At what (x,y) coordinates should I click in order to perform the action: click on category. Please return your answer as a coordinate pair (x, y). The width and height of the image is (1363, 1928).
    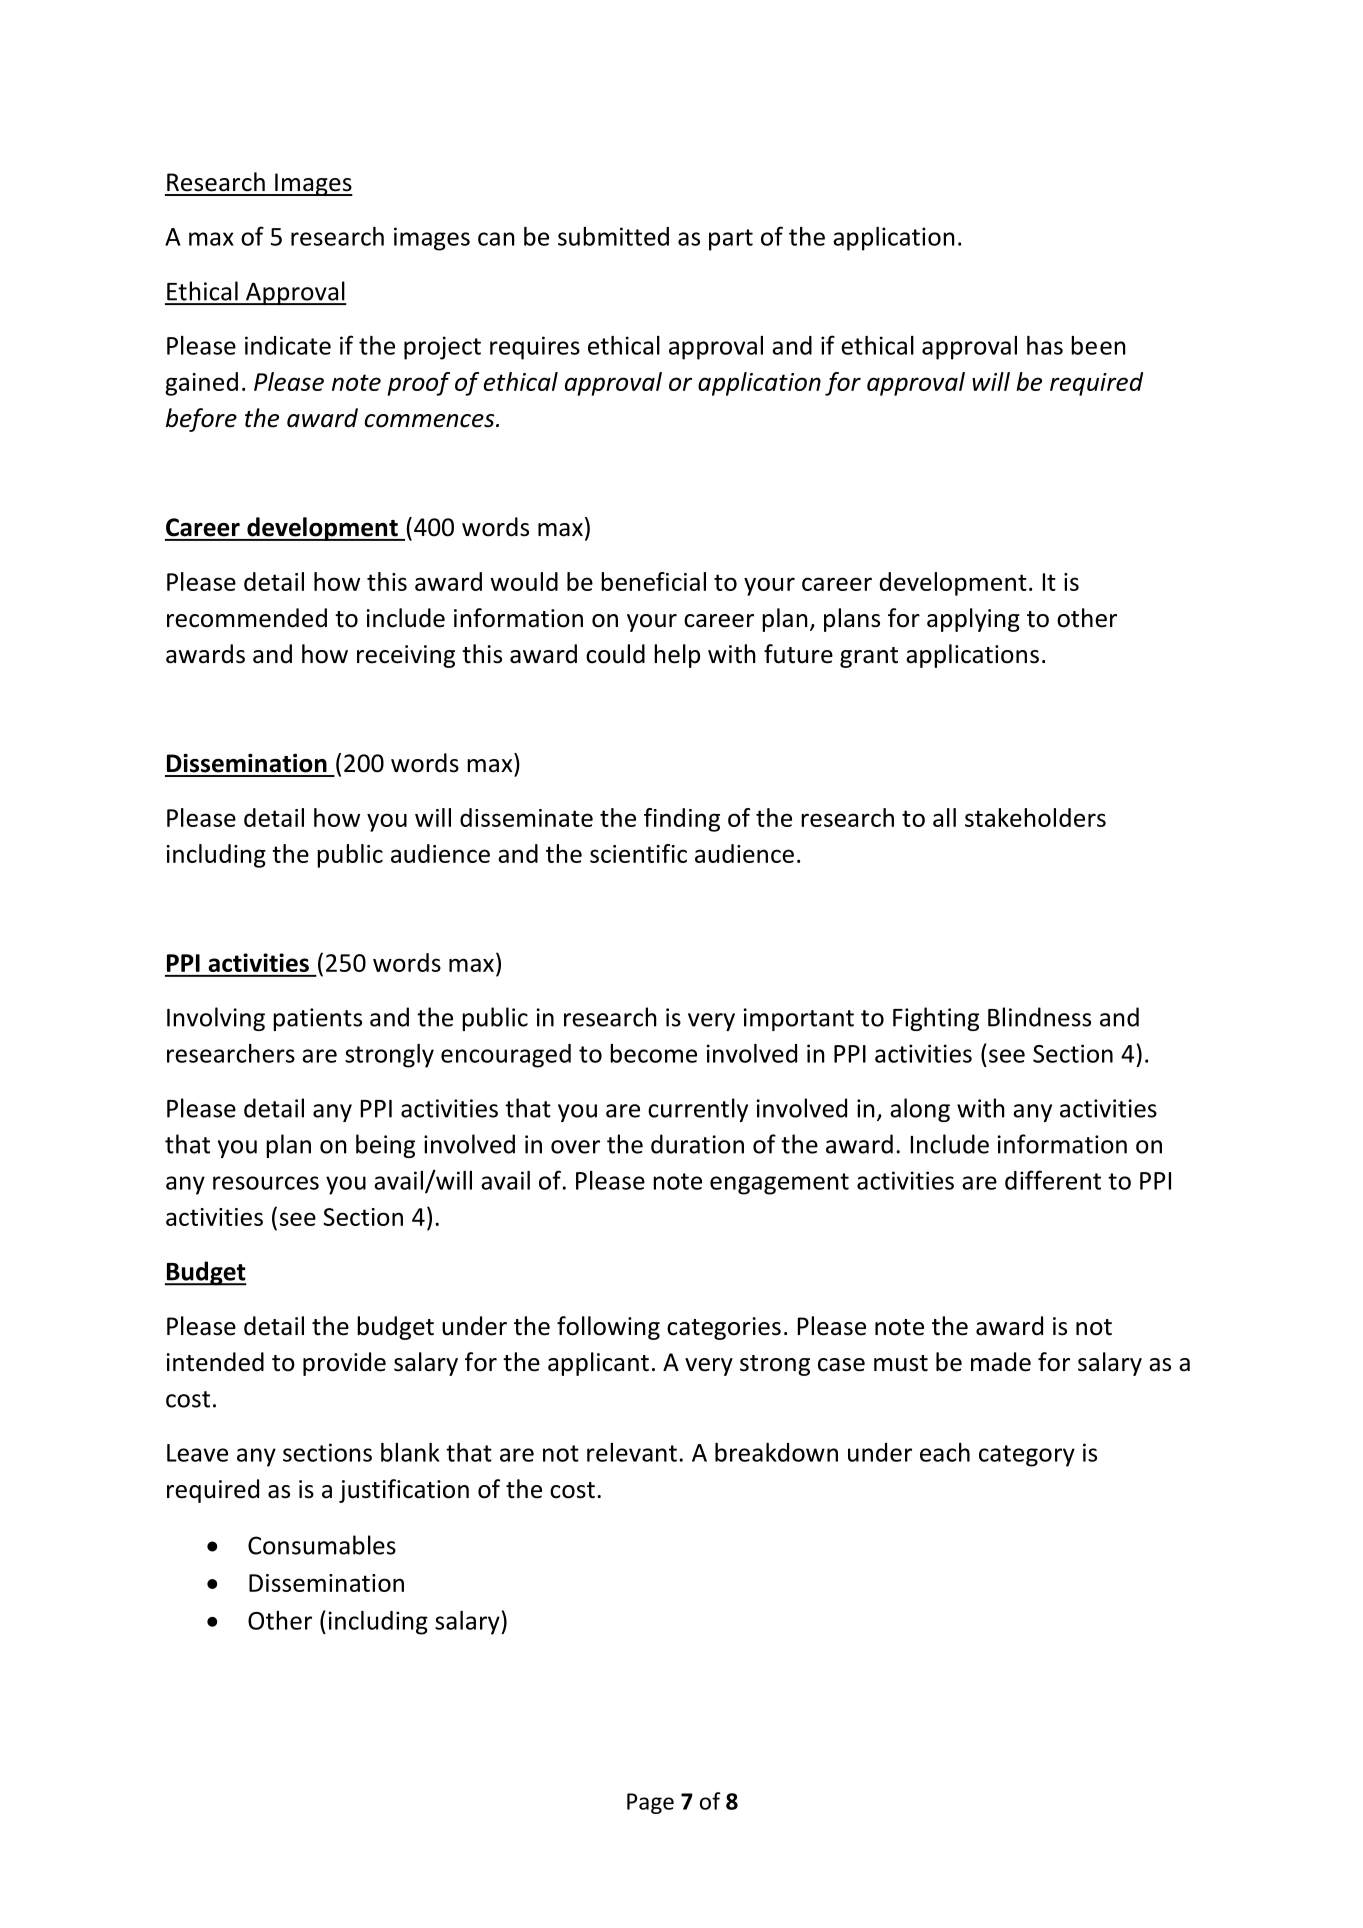
    Looking at the image, I should click on (1027, 1456).
